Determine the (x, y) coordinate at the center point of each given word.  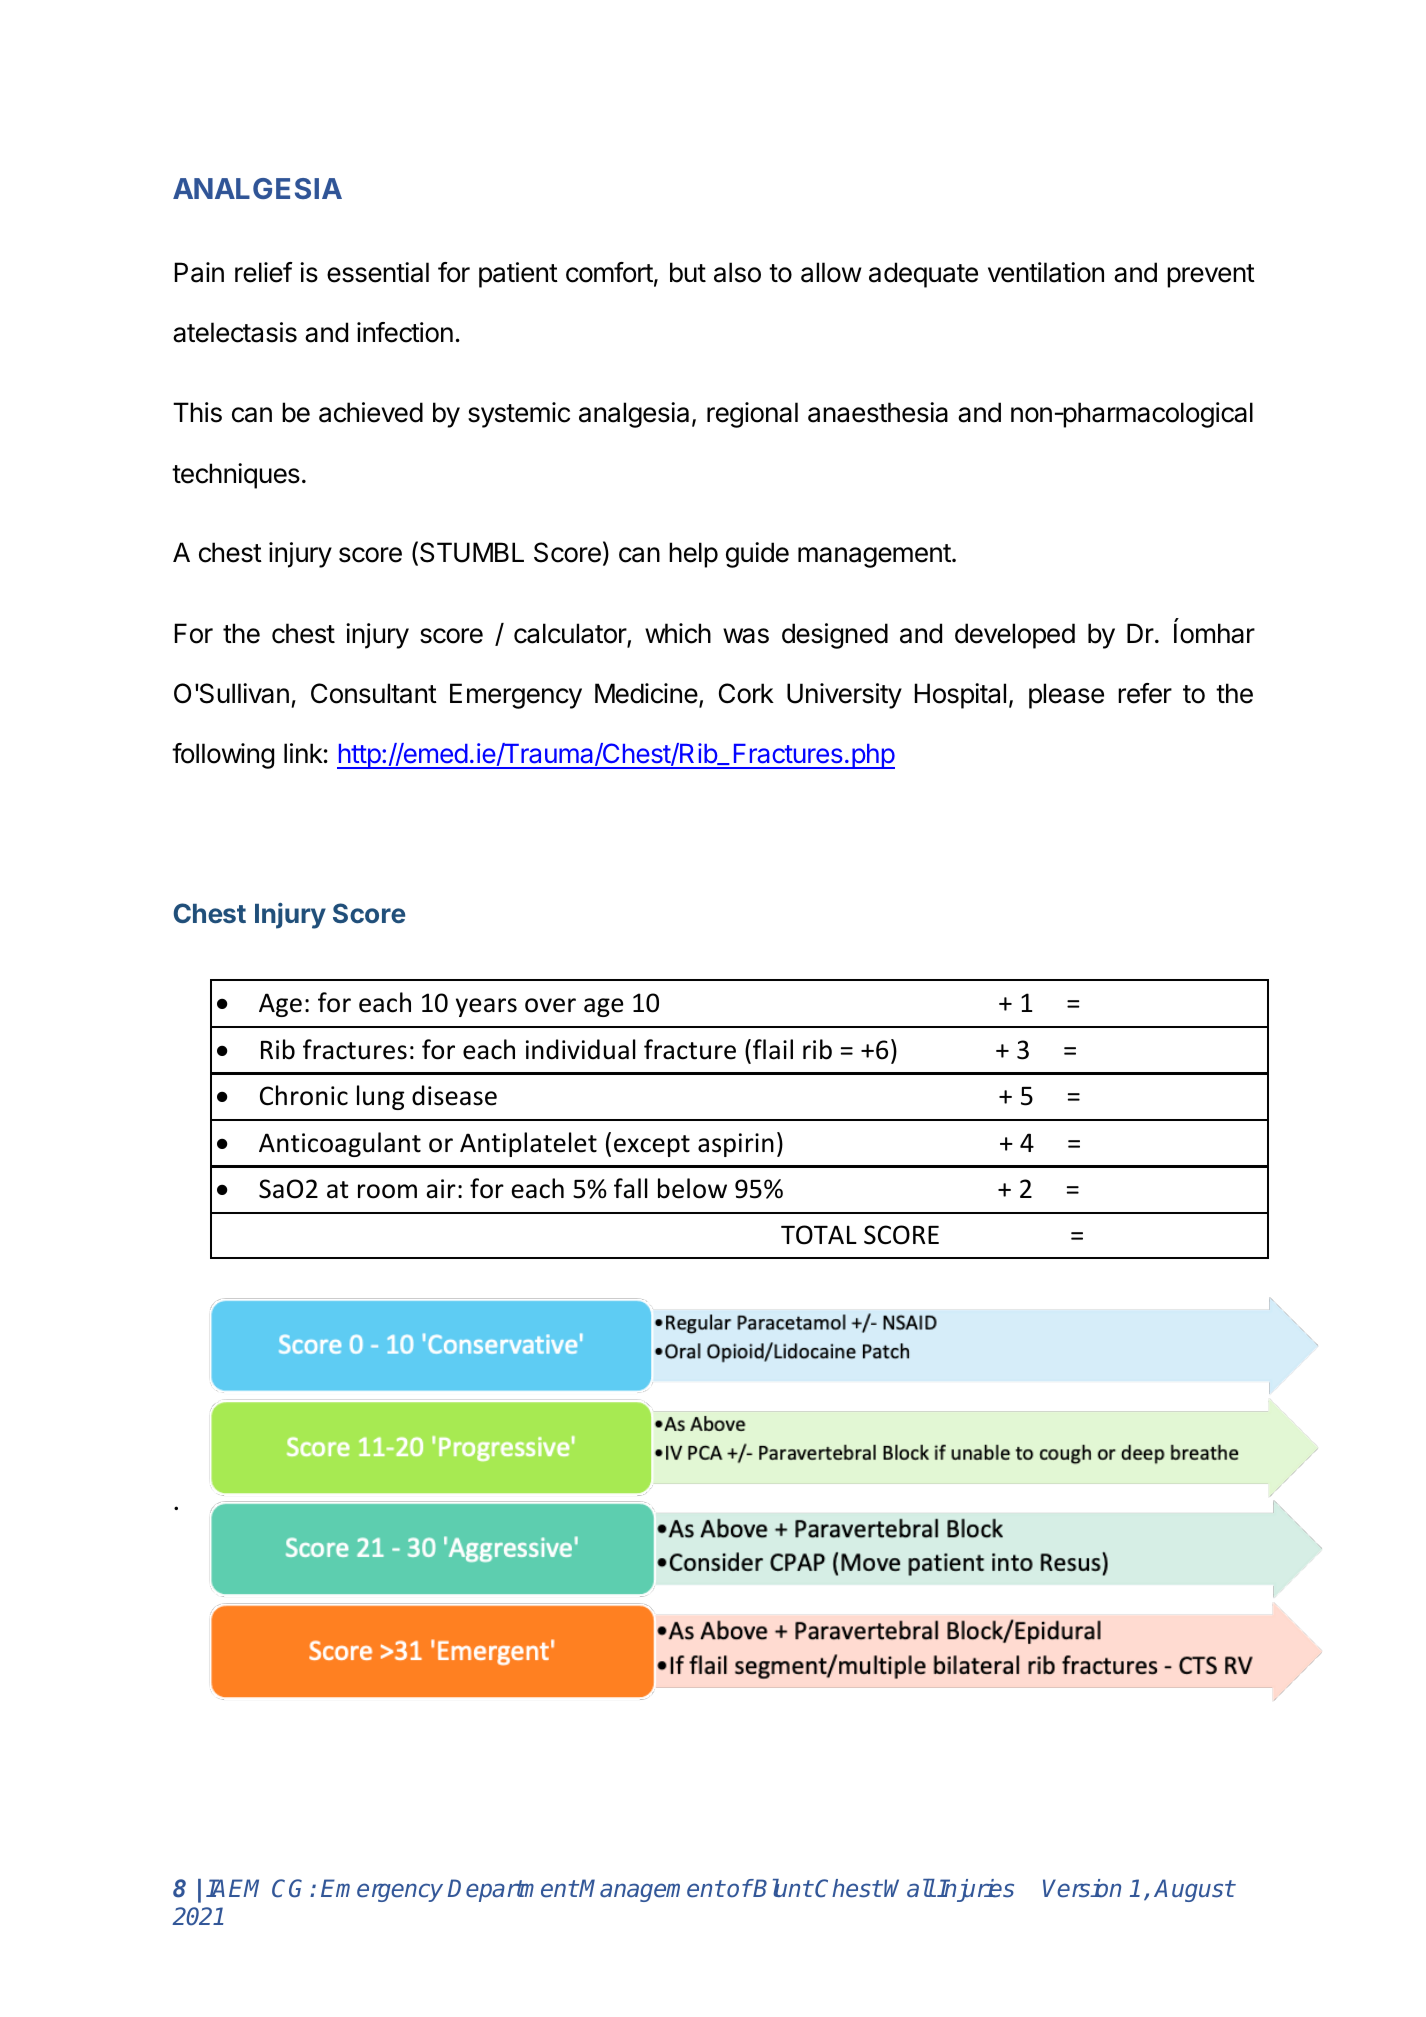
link (303, 753)
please (1066, 696)
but (688, 272)
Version (1082, 1888)
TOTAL (819, 1235)
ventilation (1046, 272)
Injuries (975, 1890)
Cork (746, 693)
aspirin (736, 1145)
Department (513, 1890)
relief (264, 272)
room (387, 1191)
